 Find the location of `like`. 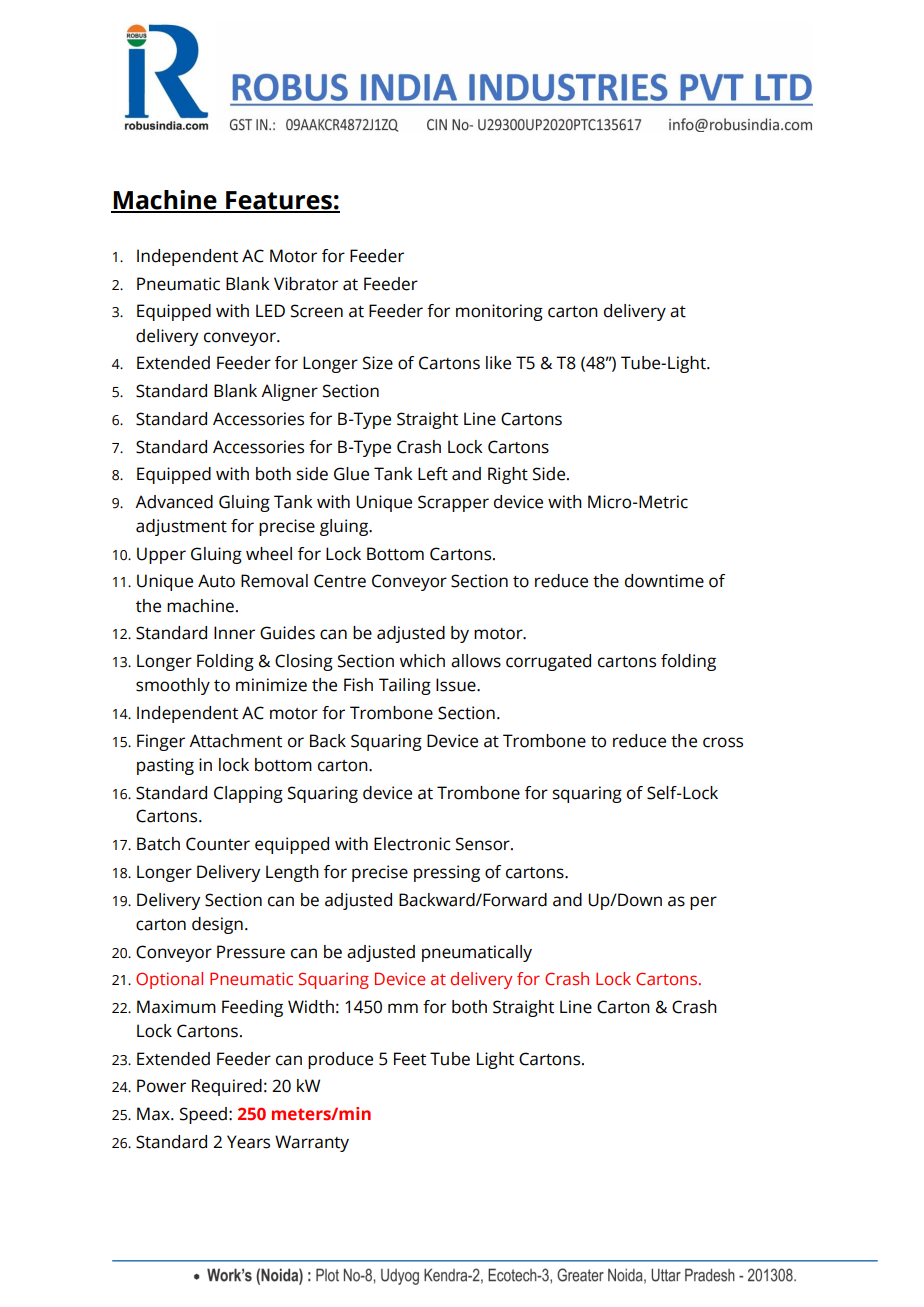

like is located at coordinates (498, 363).
